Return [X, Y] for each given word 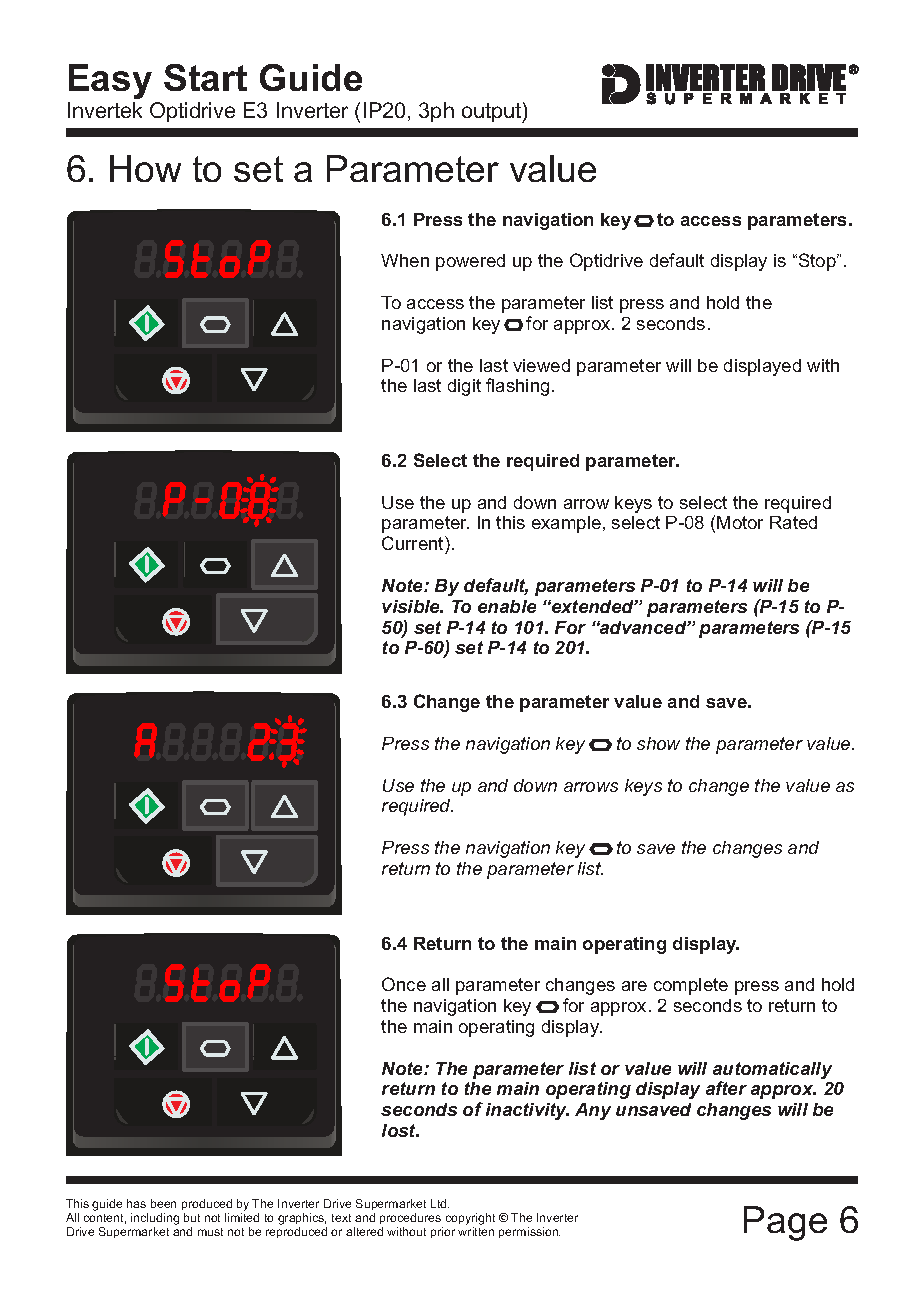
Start [205, 77]
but [192, 1217]
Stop [818, 262]
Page [785, 1223]
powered [470, 262]
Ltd [440, 1203]
